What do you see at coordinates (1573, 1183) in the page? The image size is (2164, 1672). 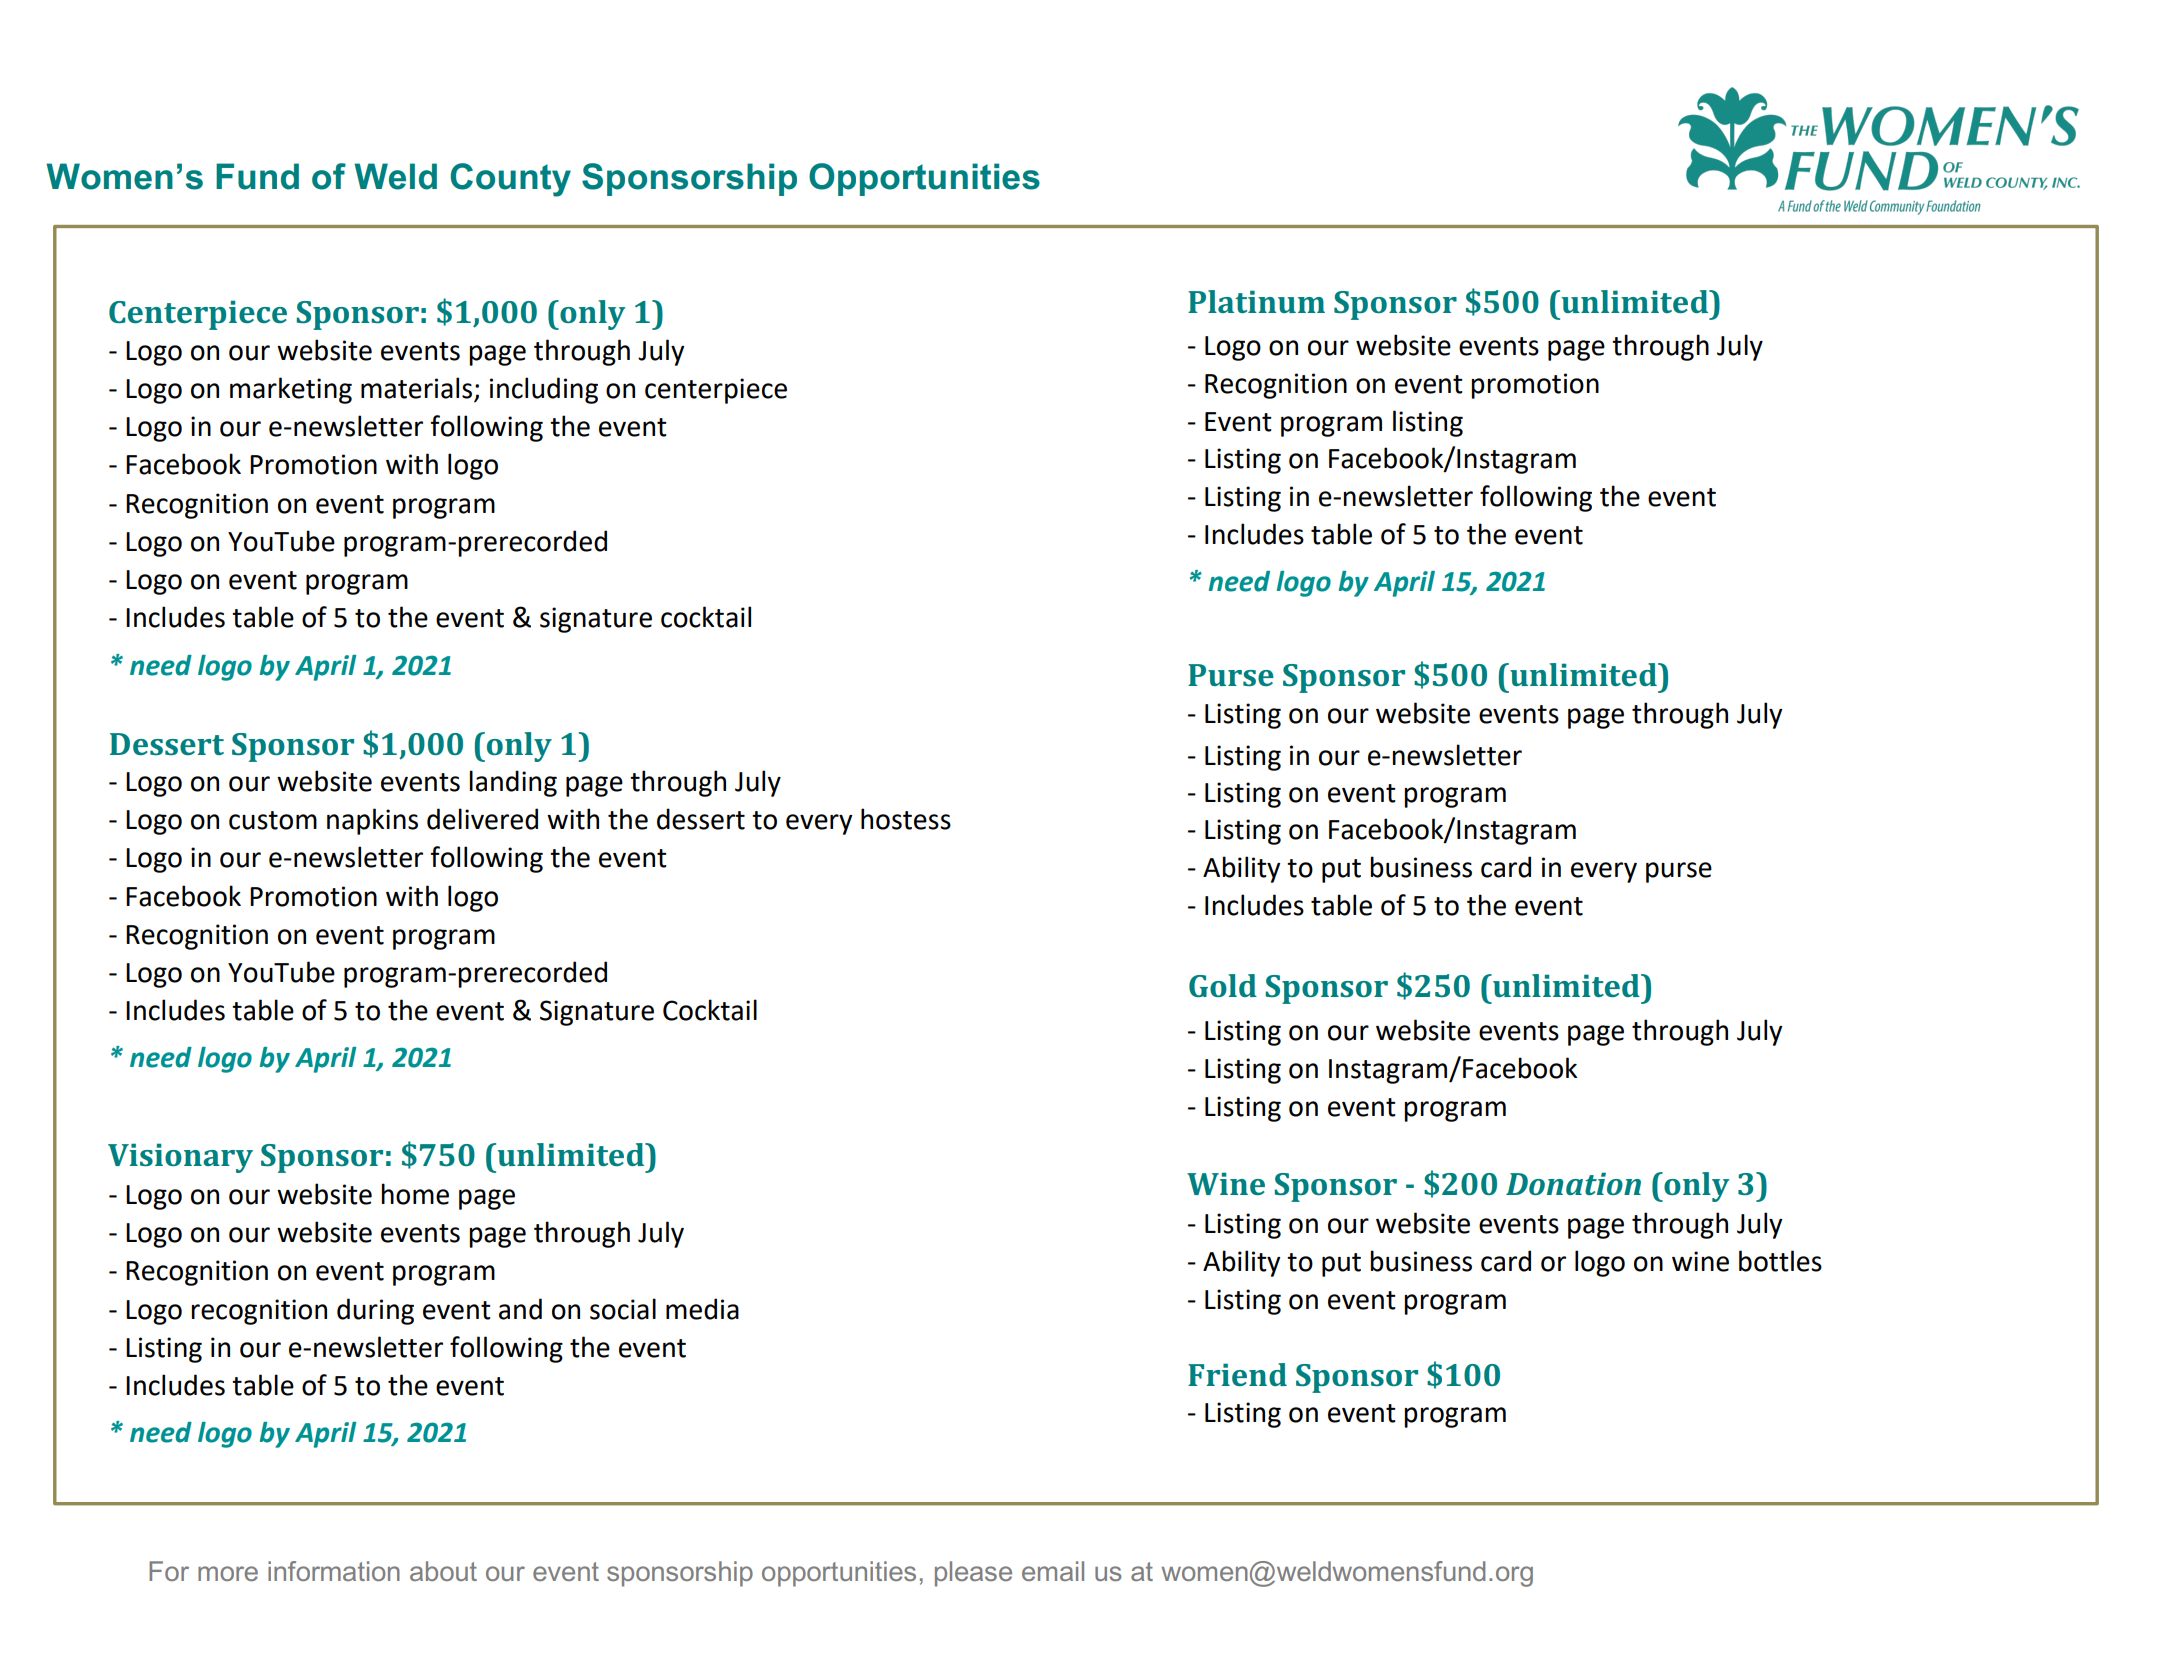 I see `Donation` at bounding box center [1573, 1183].
